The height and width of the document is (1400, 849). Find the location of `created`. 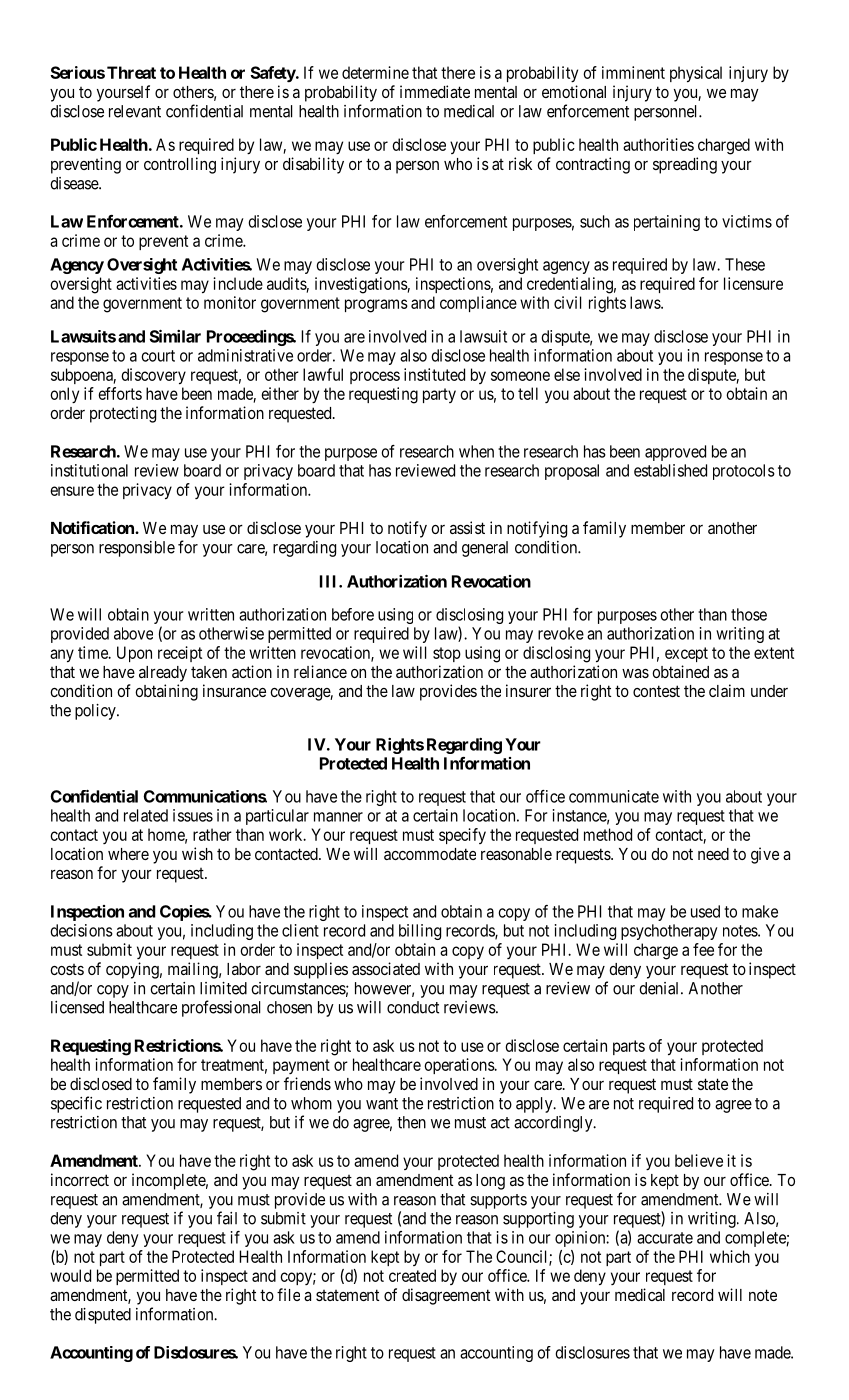

created is located at coordinates (412, 1275).
